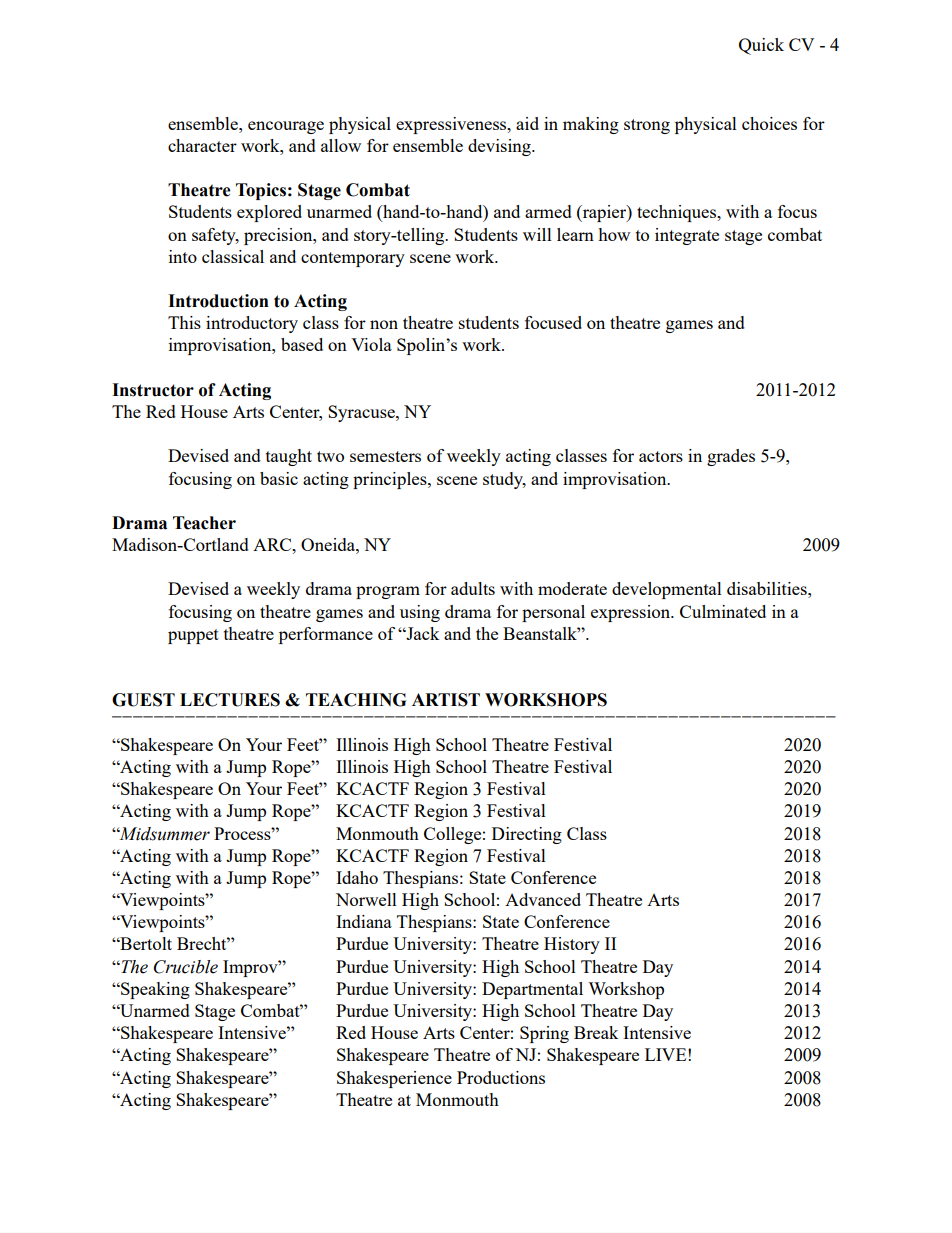 Image resolution: width=952 pixels, height=1233 pixels. I want to click on Speaking, so click(154, 990).
